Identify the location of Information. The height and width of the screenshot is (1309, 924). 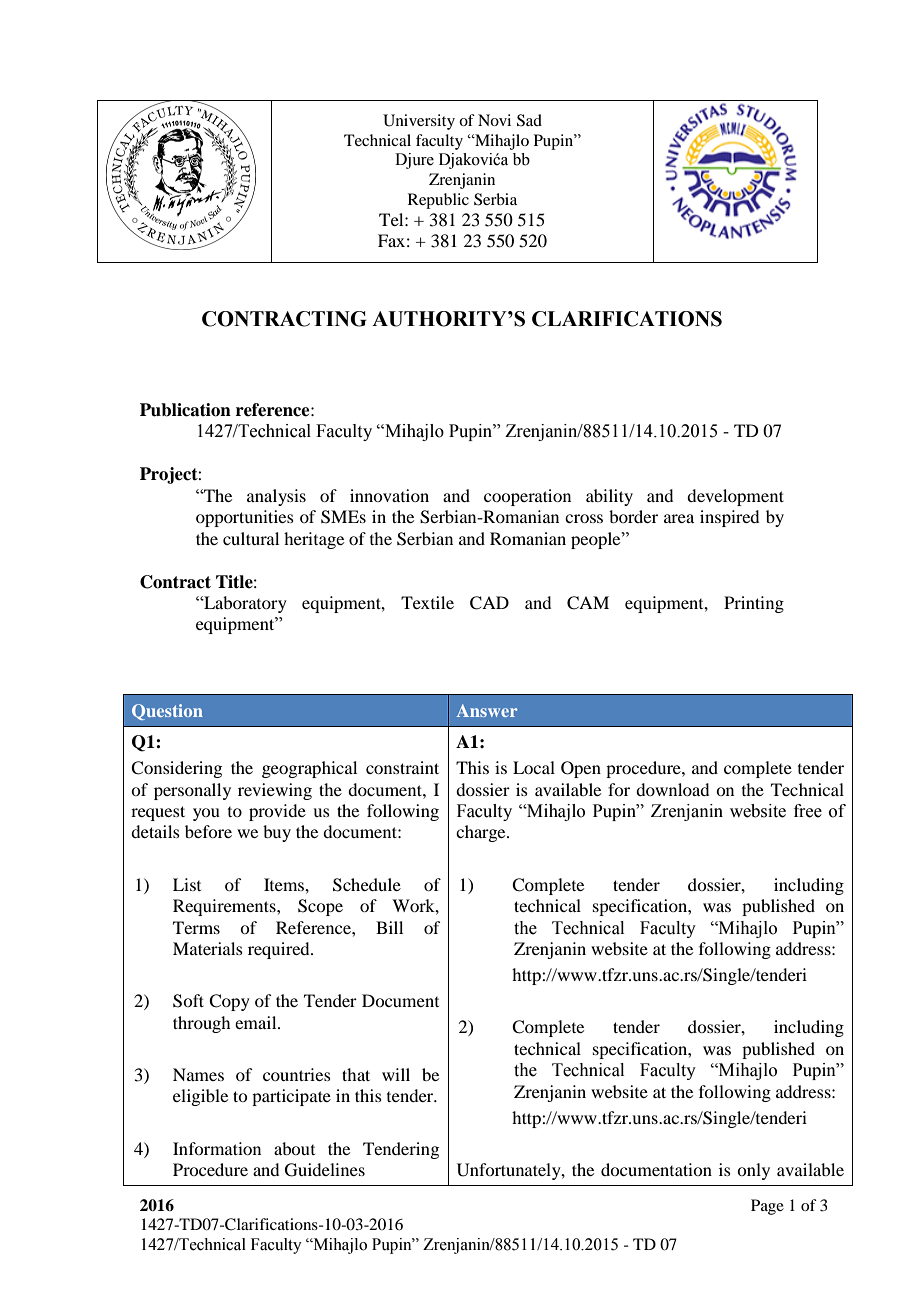
(217, 1148).
